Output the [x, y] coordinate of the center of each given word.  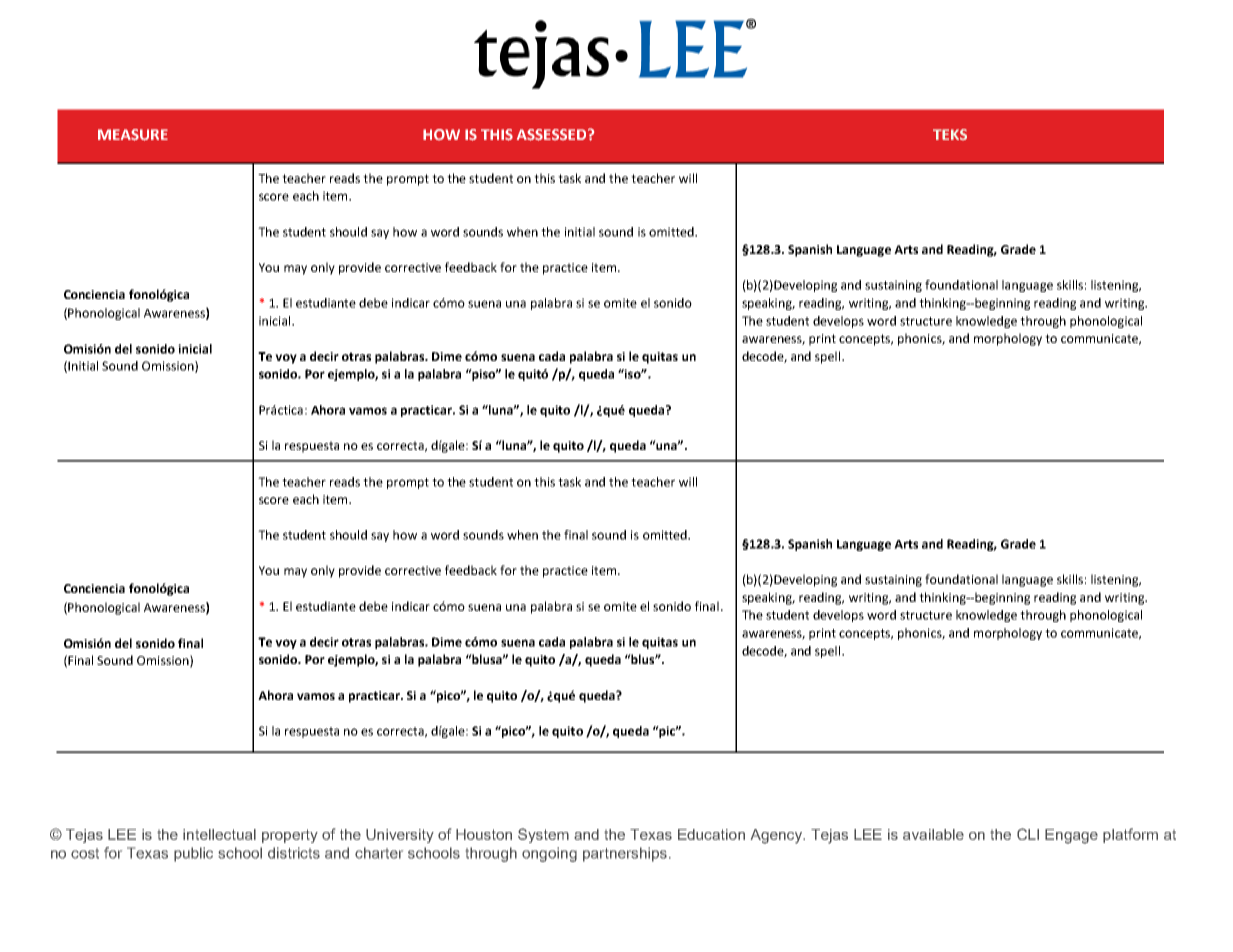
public [193, 854]
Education [711, 834]
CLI [1028, 834]
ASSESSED [553, 135]
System [543, 835]
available [933, 834]
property [290, 836]
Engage [1071, 836]
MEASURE [133, 135]
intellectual [219, 834]
